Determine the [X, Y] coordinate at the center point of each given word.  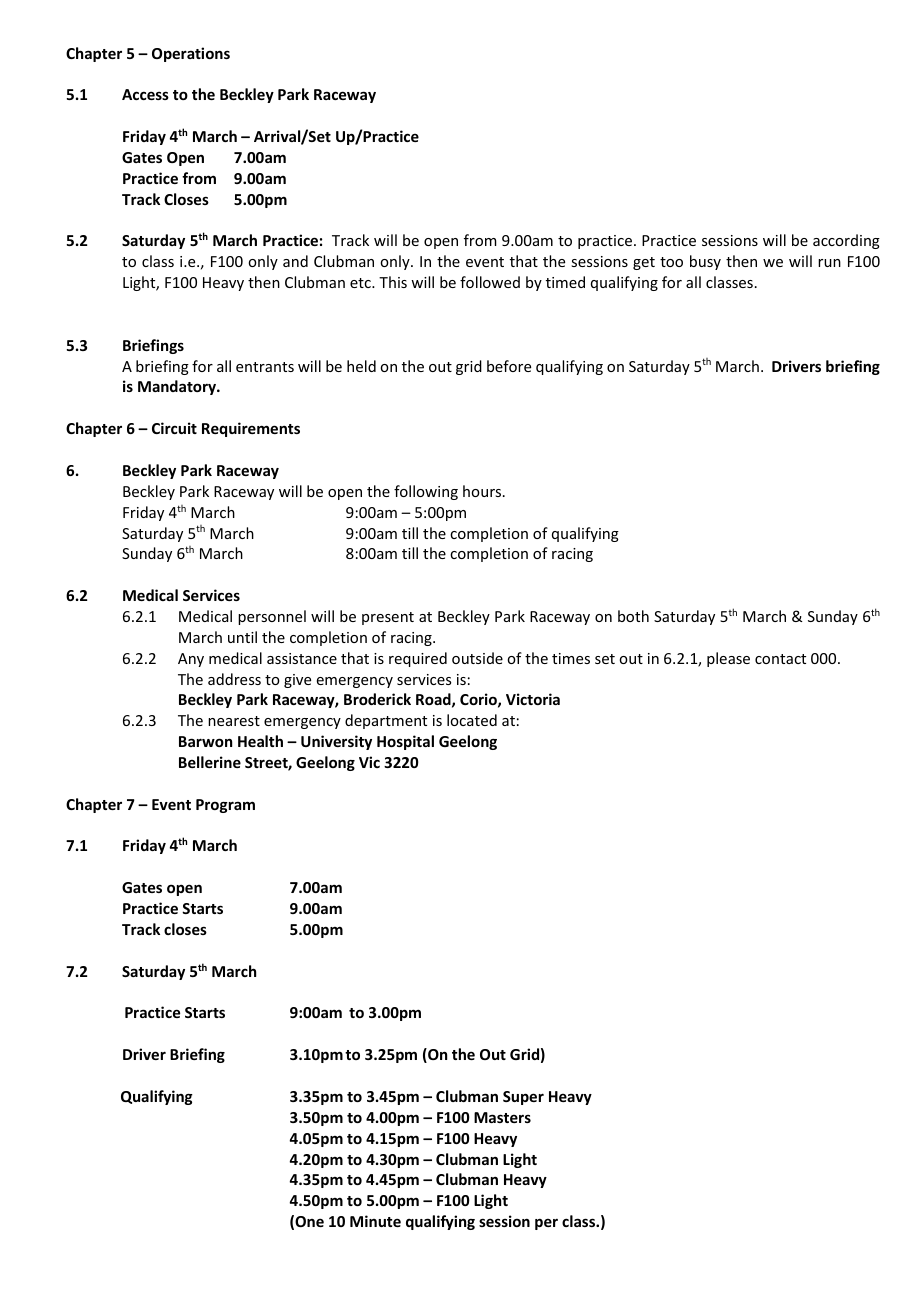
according [846, 241]
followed [490, 282]
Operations [191, 54]
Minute [375, 1221]
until [242, 637]
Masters [502, 1117]
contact [780, 659]
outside [477, 658]
